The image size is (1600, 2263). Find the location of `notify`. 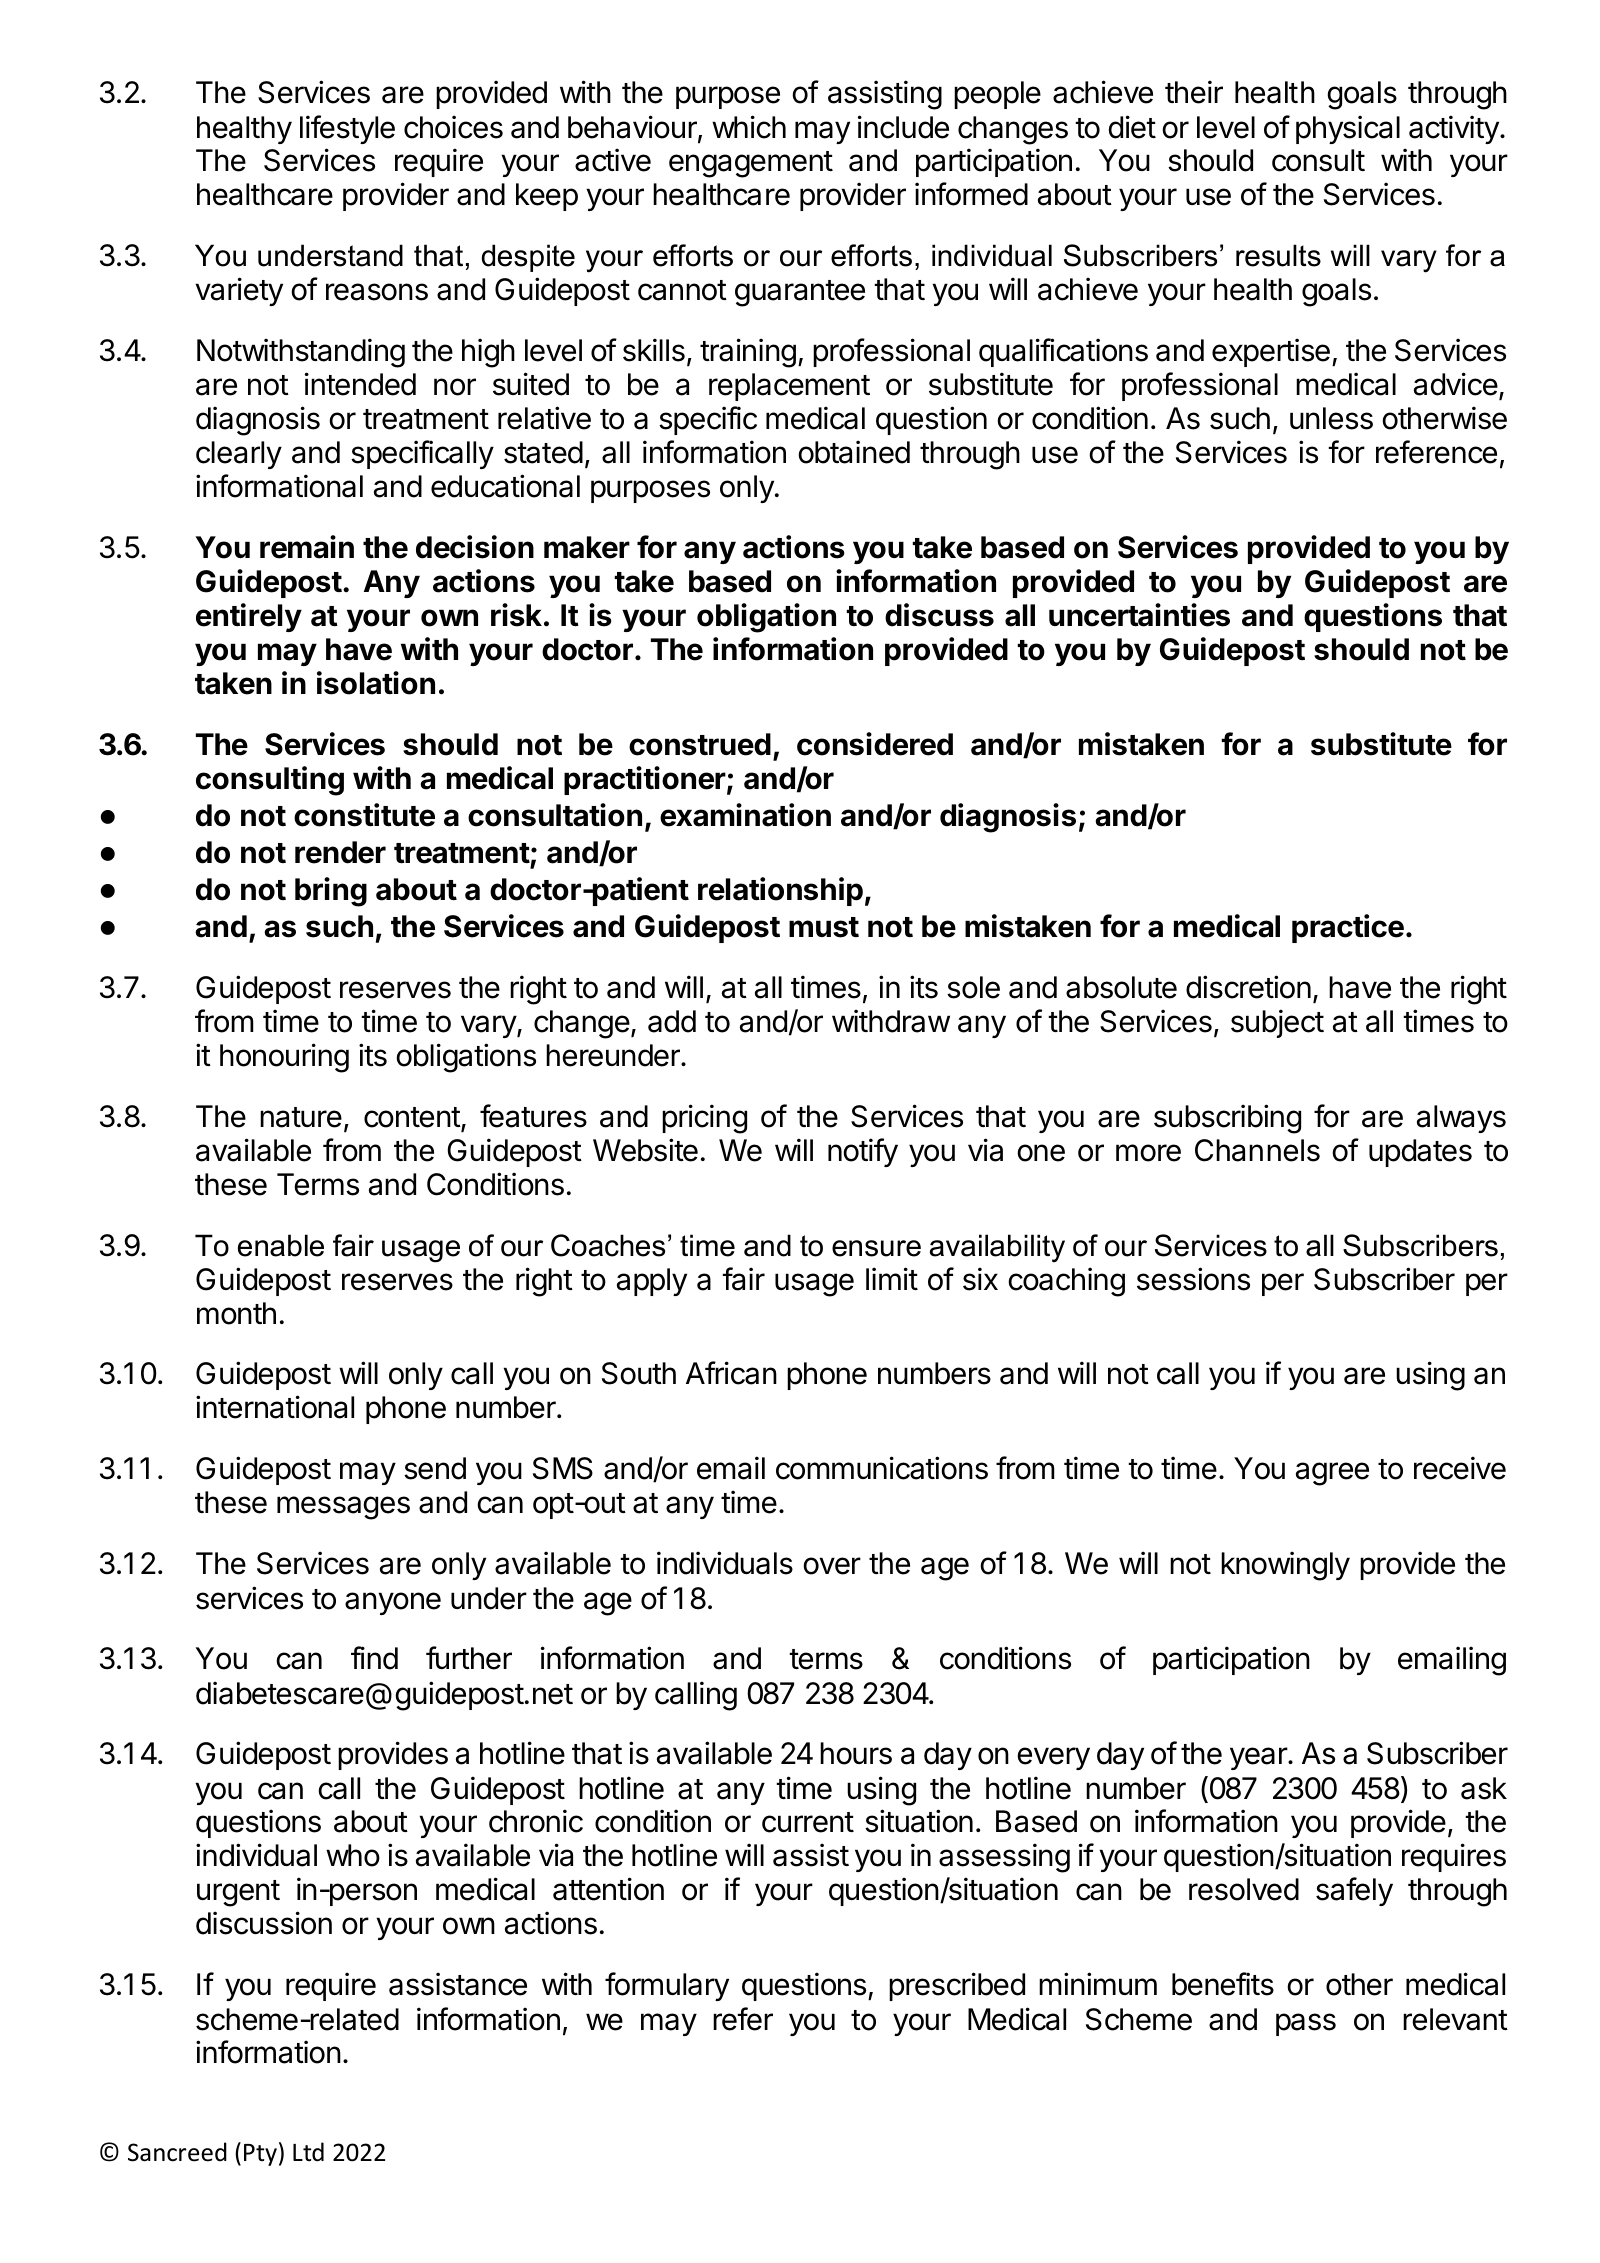

notify is located at coordinates (863, 1152).
